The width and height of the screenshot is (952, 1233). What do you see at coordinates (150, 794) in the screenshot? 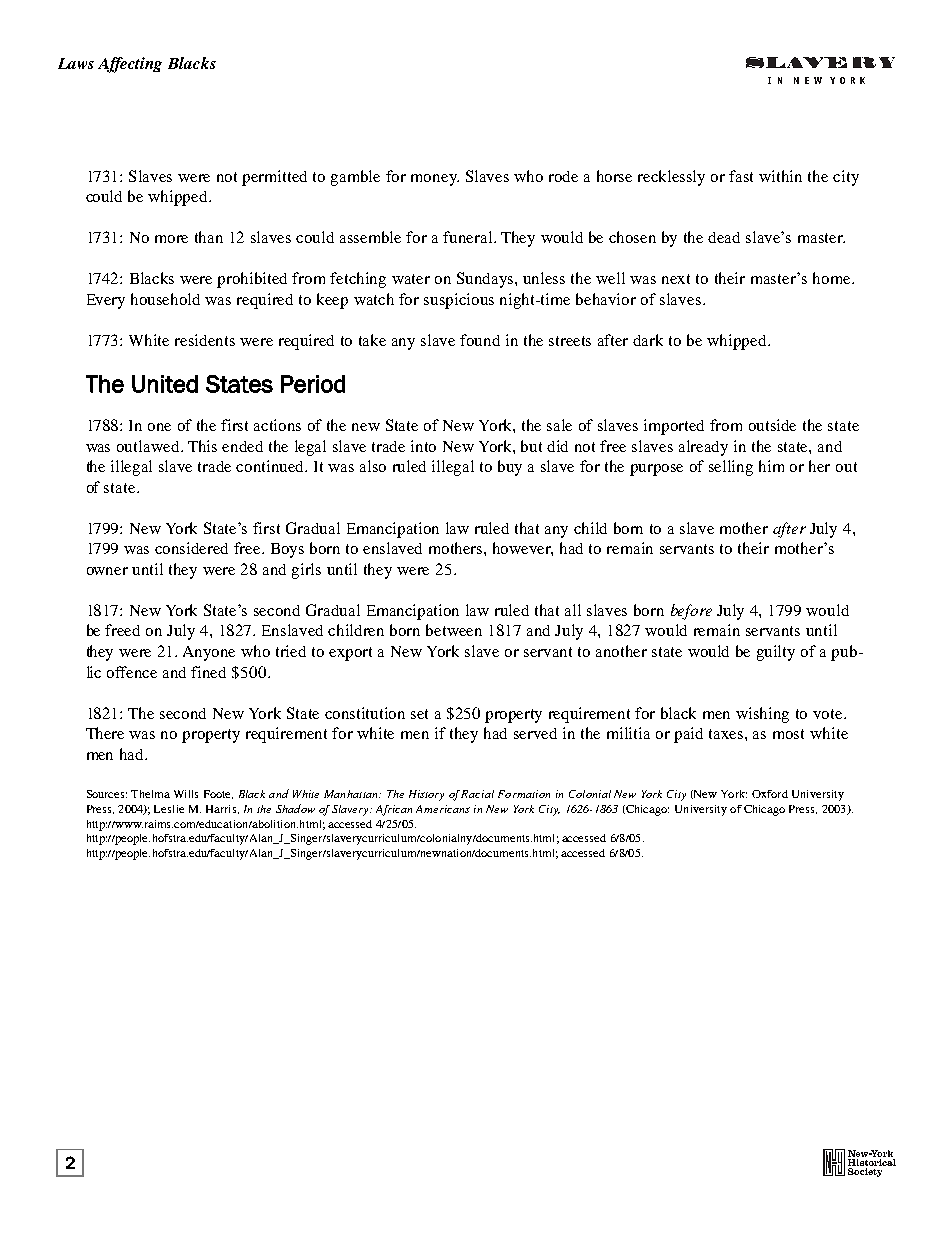
I see `Thelma` at bounding box center [150, 794].
